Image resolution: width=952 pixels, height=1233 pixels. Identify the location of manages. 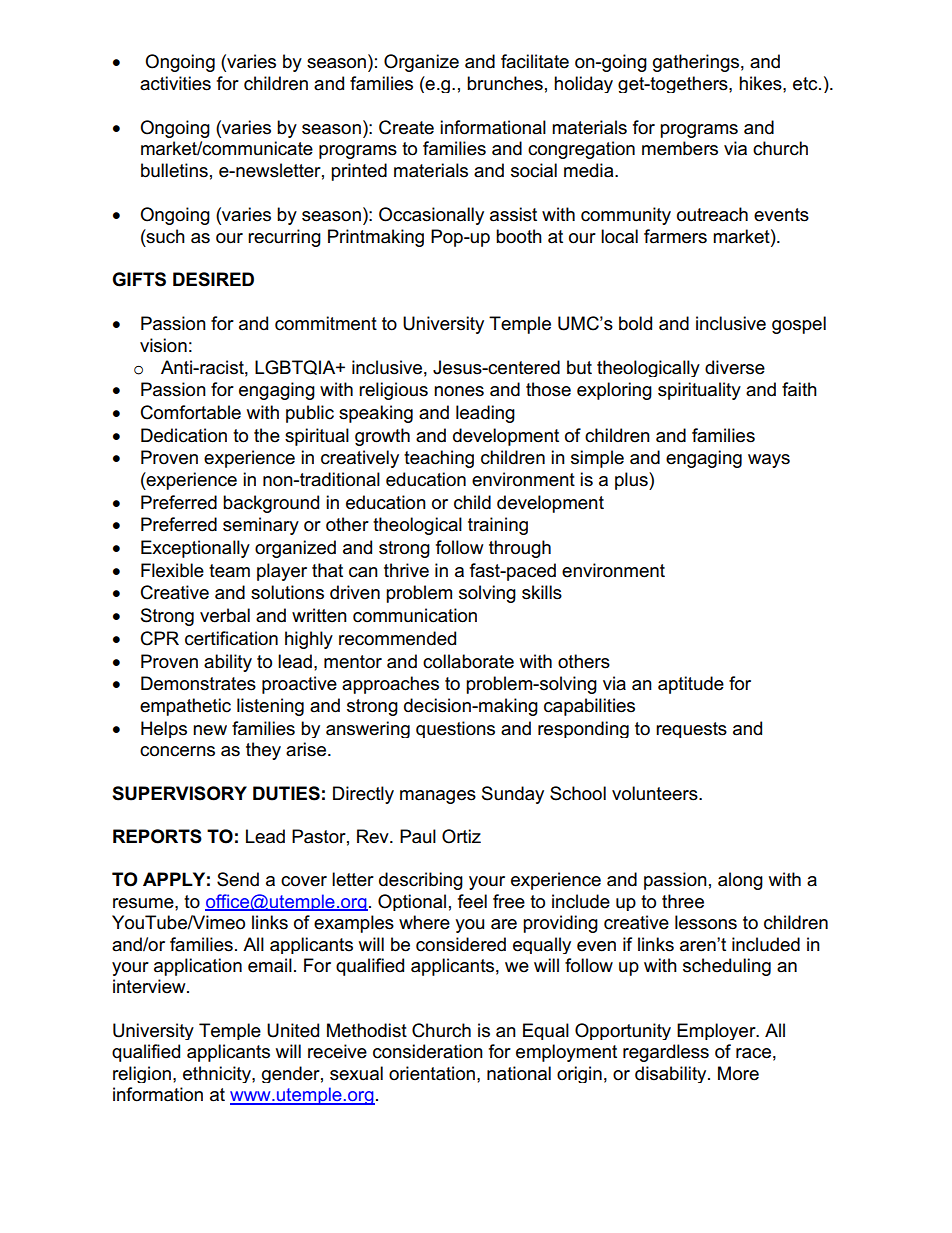
(438, 797).
